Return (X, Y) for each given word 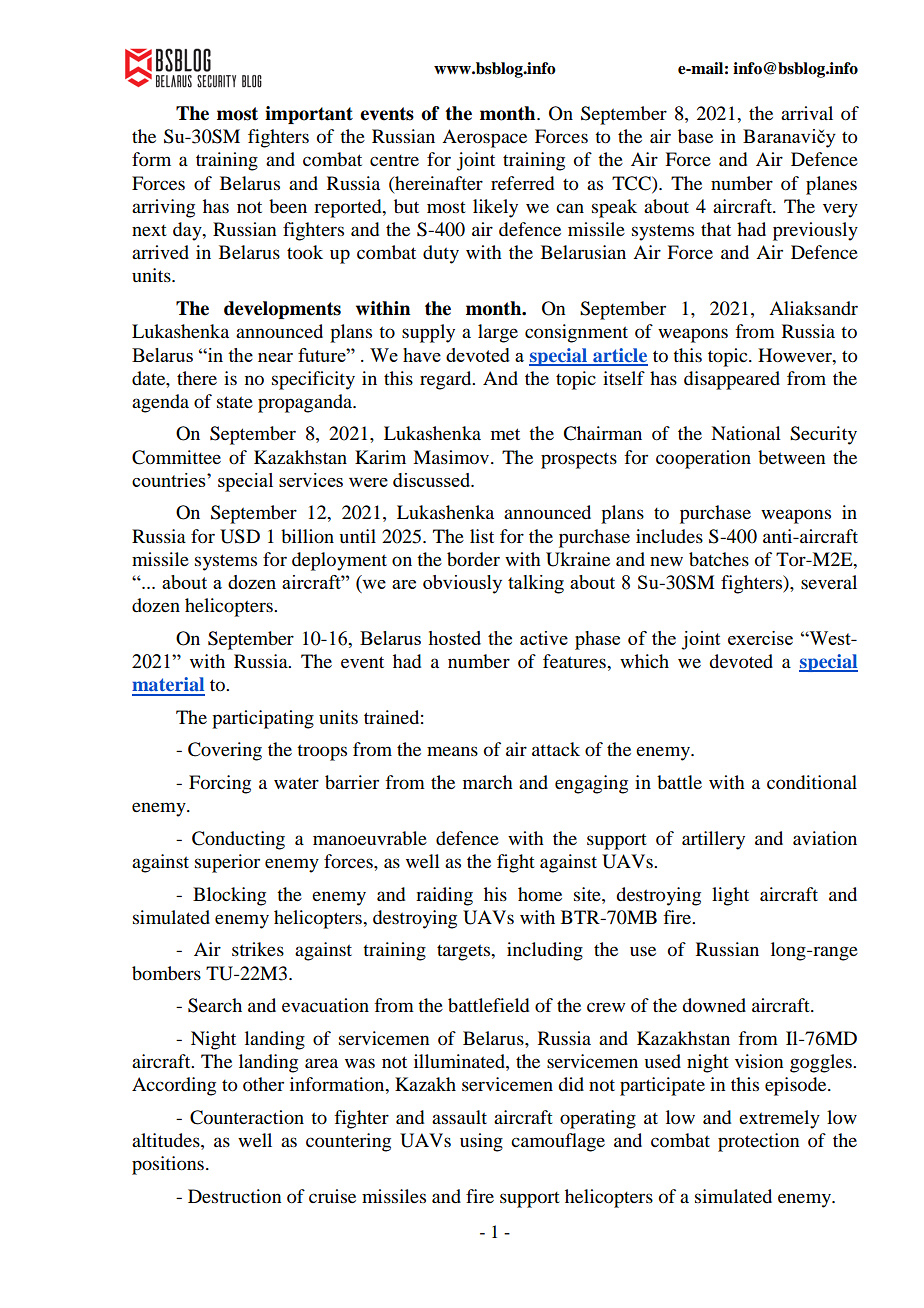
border (473, 559)
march (488, 782)
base (695, 136)
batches (719, 559)
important (309, 115)
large (498, 333)
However (796, 355)
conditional (812, 782)
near (275, 357)
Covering (225, 751)
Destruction (234, 1196)
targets (465, 953)
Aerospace (484, 138)
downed (714, 1005)
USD (240, 536)
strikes (258, 949)
